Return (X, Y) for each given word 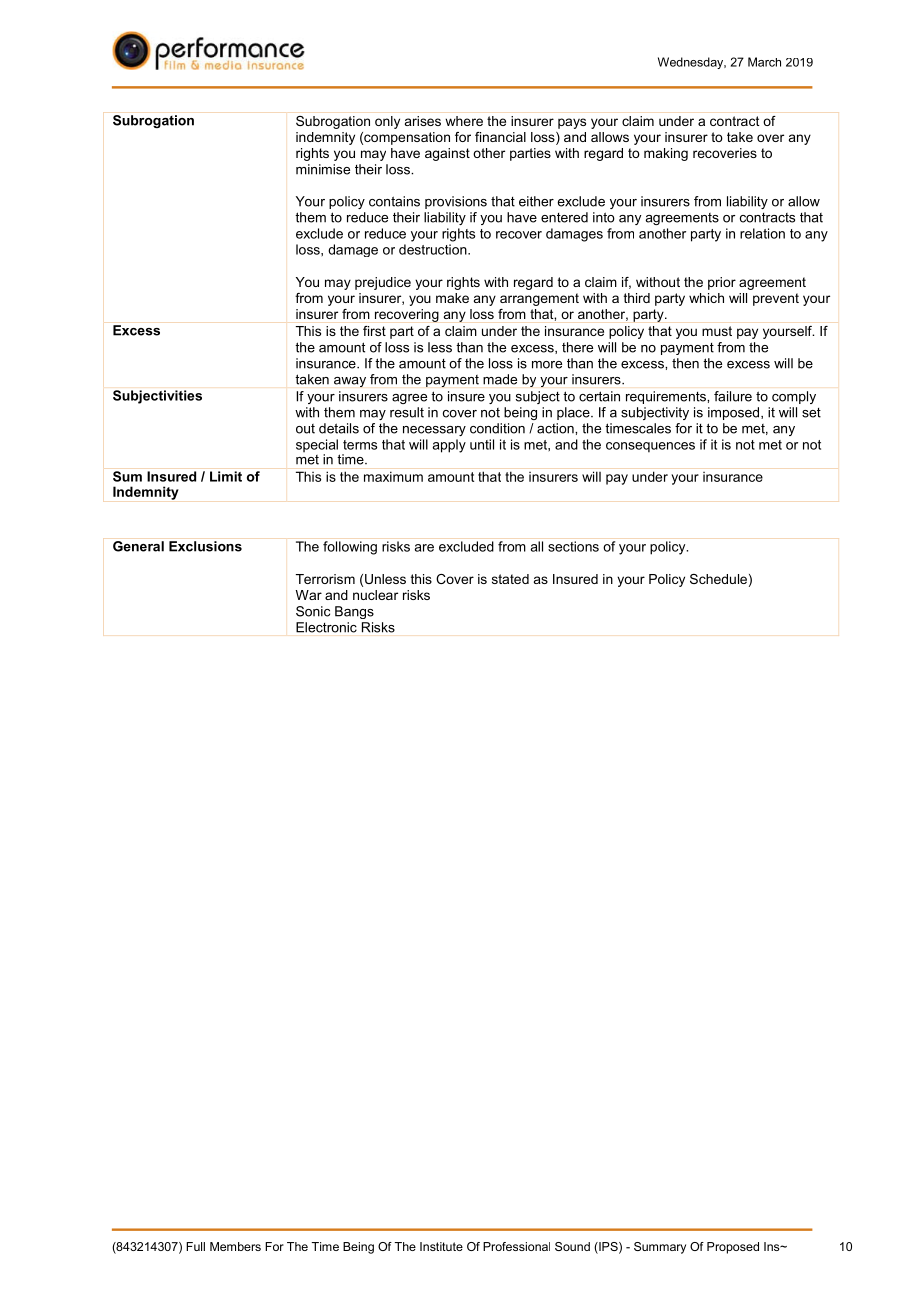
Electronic (326, 627)
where (464, 121)
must (717, 331)
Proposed (733, 1248)
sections (573, 546)
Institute (441, 1246)
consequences (650, 447)
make (452, 298)
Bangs (354, 612)
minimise (323, 169)
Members (235, 1246)
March (764, 62)
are (424, 548)
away (350, 382)
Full (195, 1246)
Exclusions (205, 546)
